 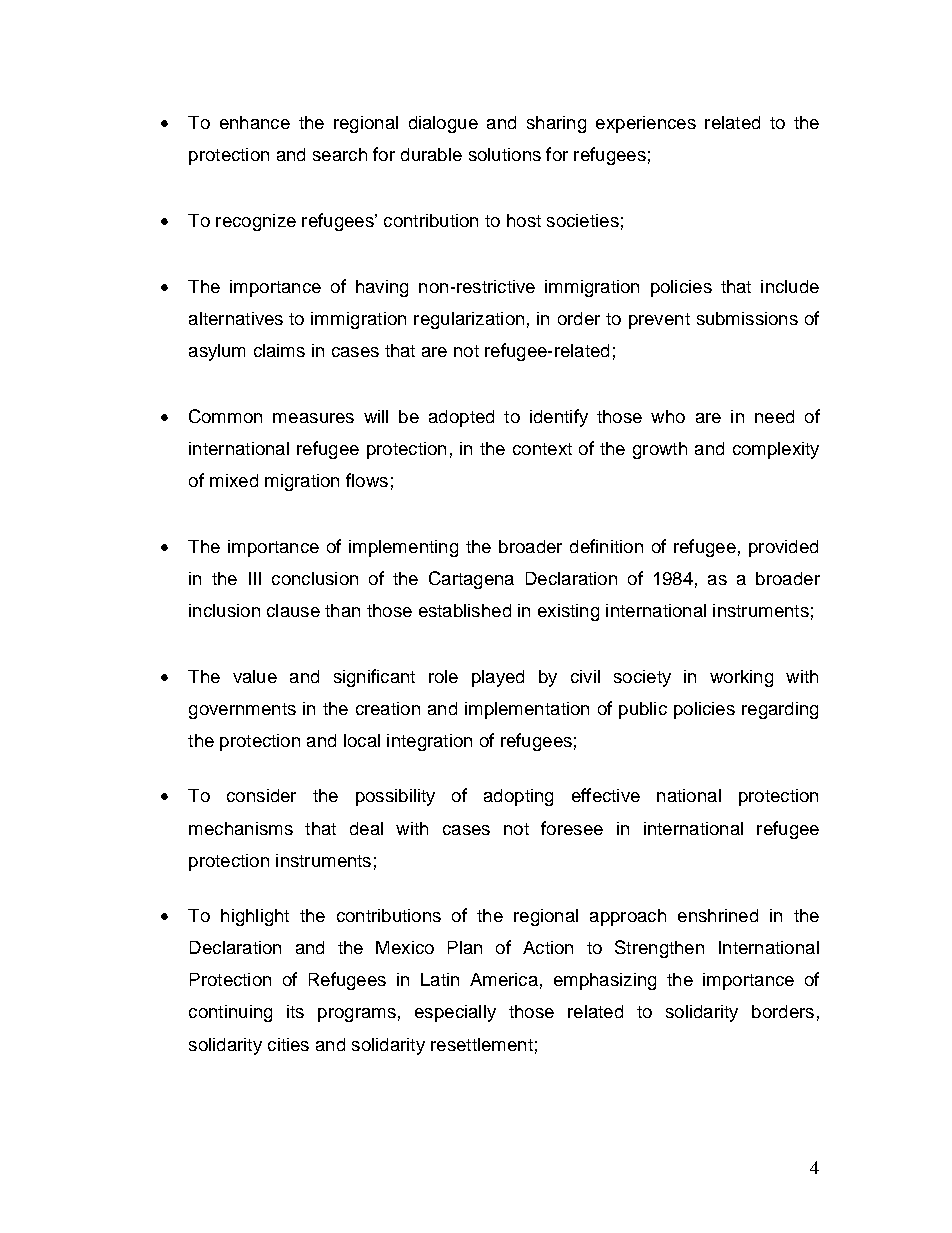 I want to click on conclusion, so click(x=315, y=578).
